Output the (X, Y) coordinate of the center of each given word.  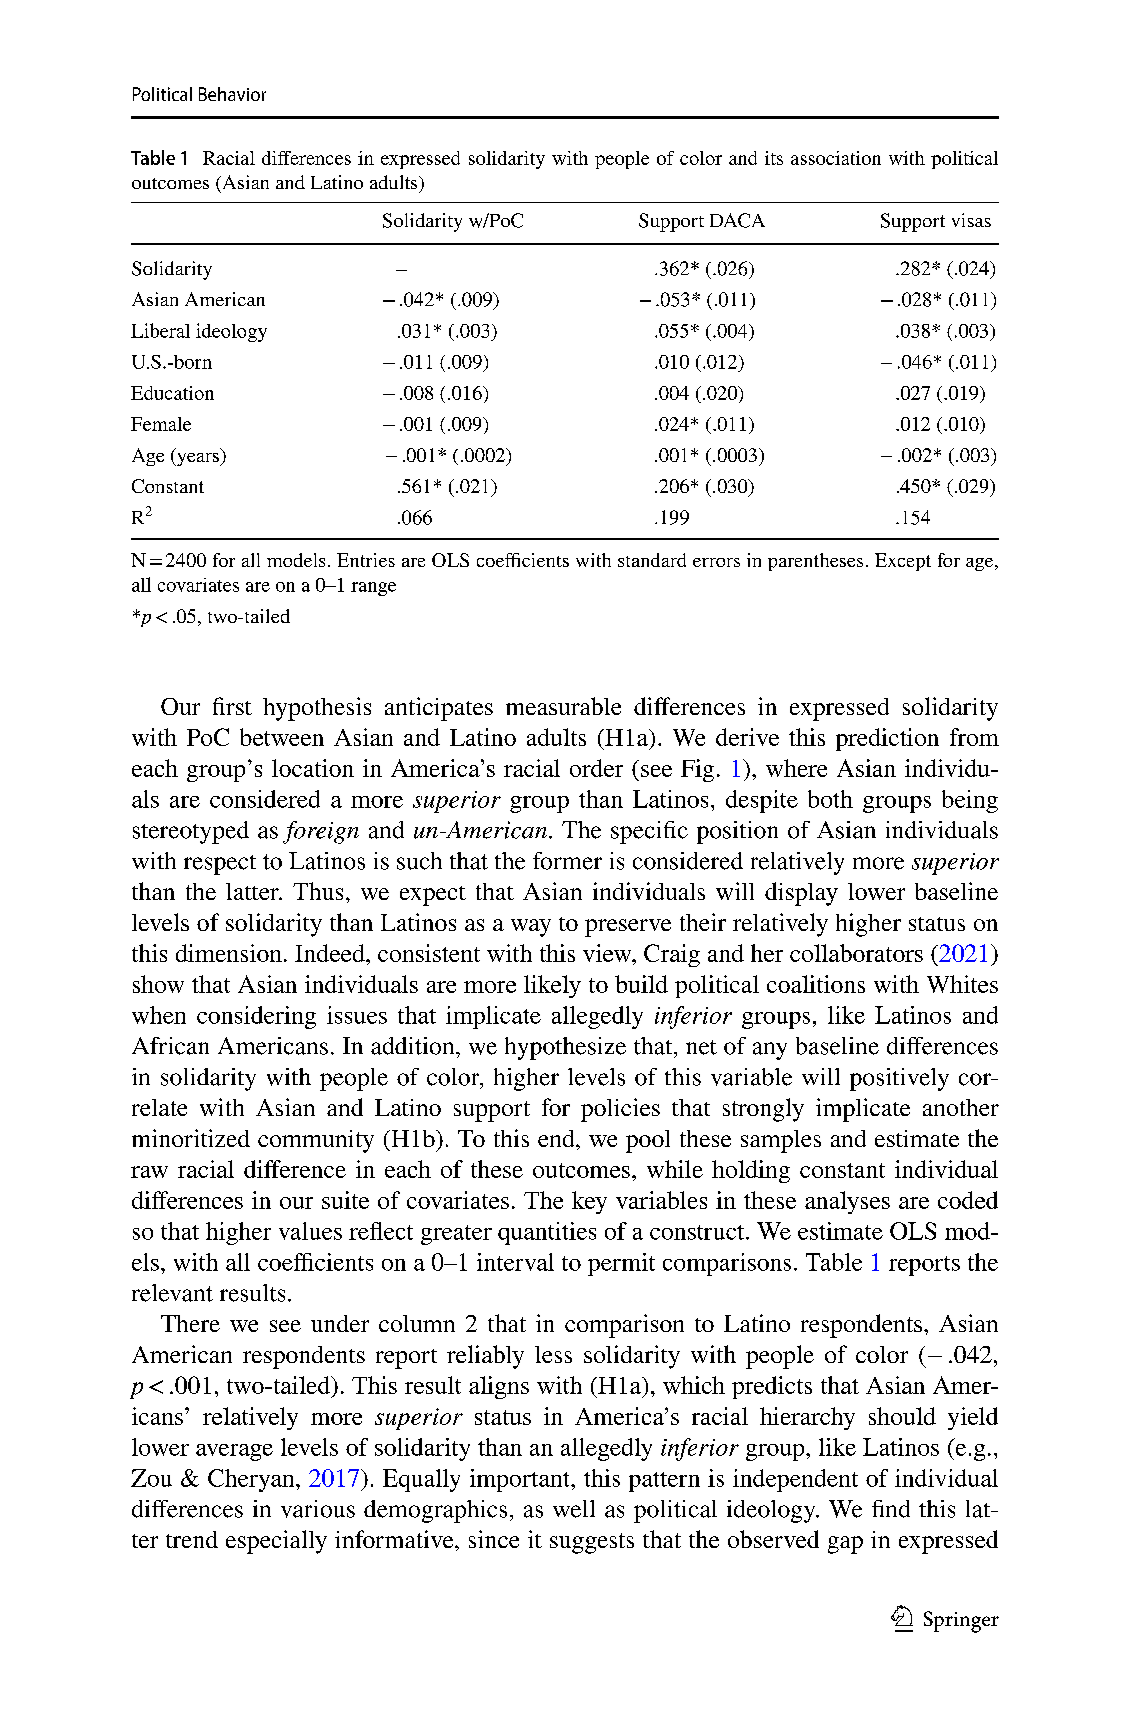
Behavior (232, 94)
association (836, 158)
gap (845, 1545)
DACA (737, 220)
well (574, 1509)
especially (276, 1542)
